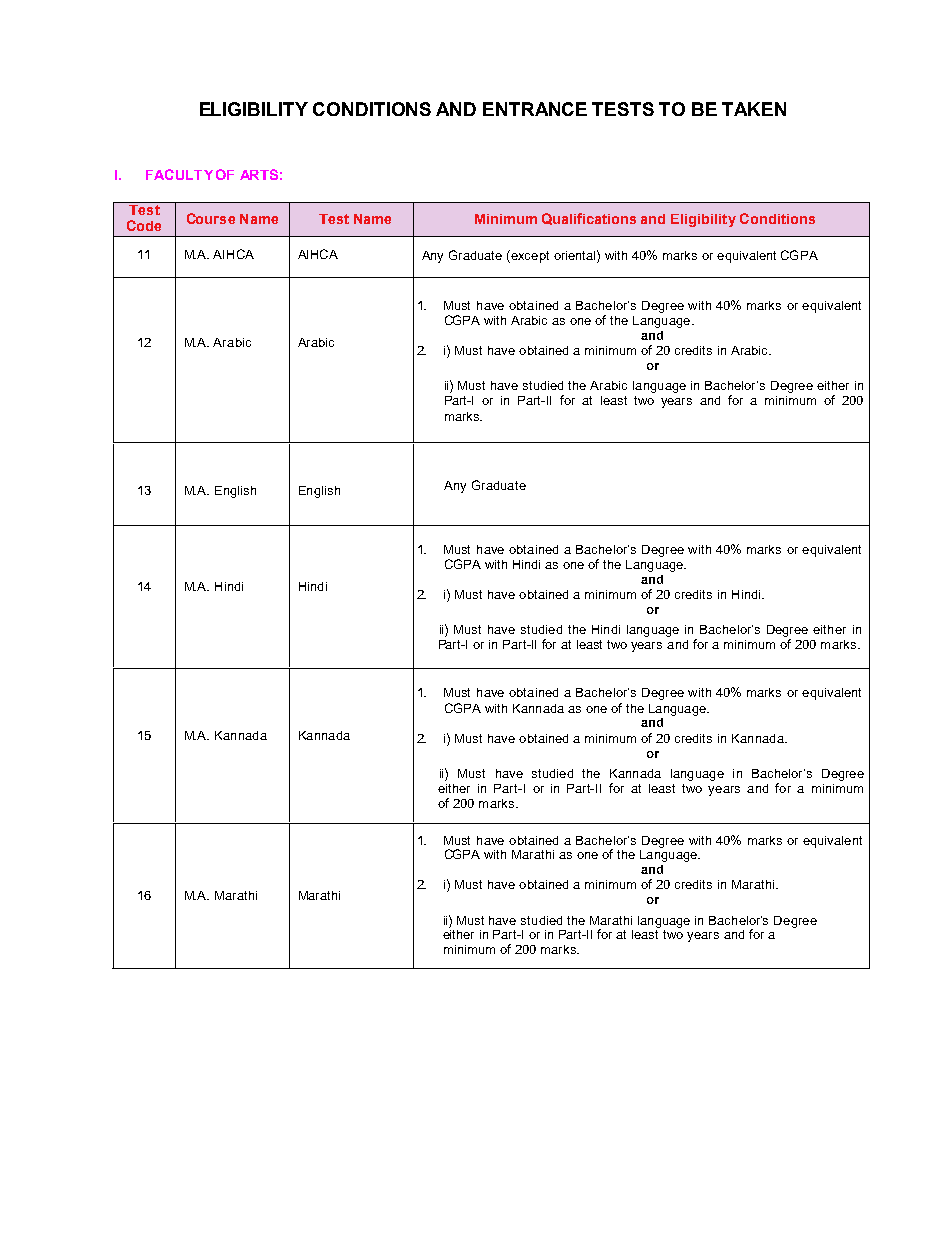  I want to click on oriental, so click(576, 255).
